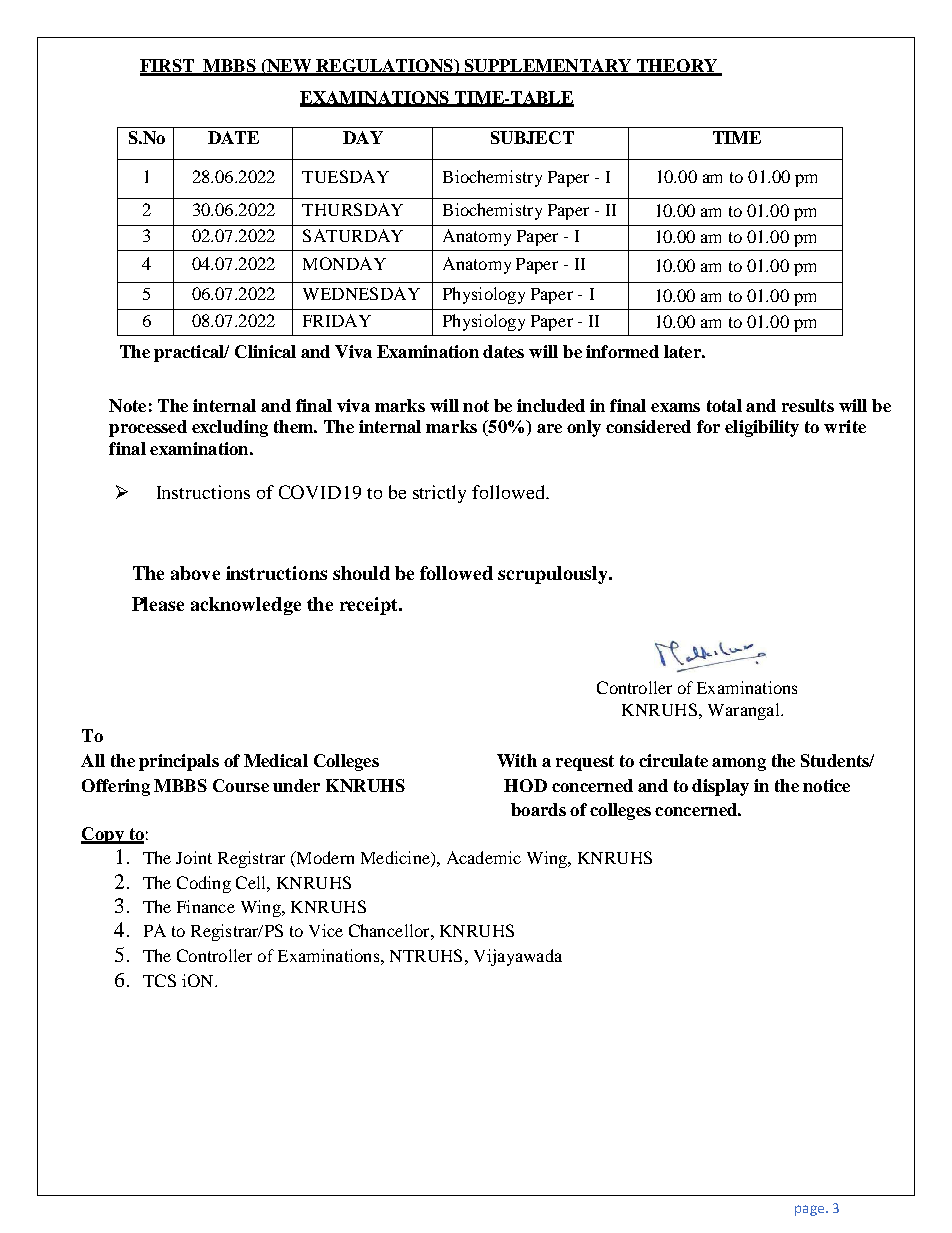 This document has height=1233, width=952. I want to click on FIRST, so click(168, 67).
